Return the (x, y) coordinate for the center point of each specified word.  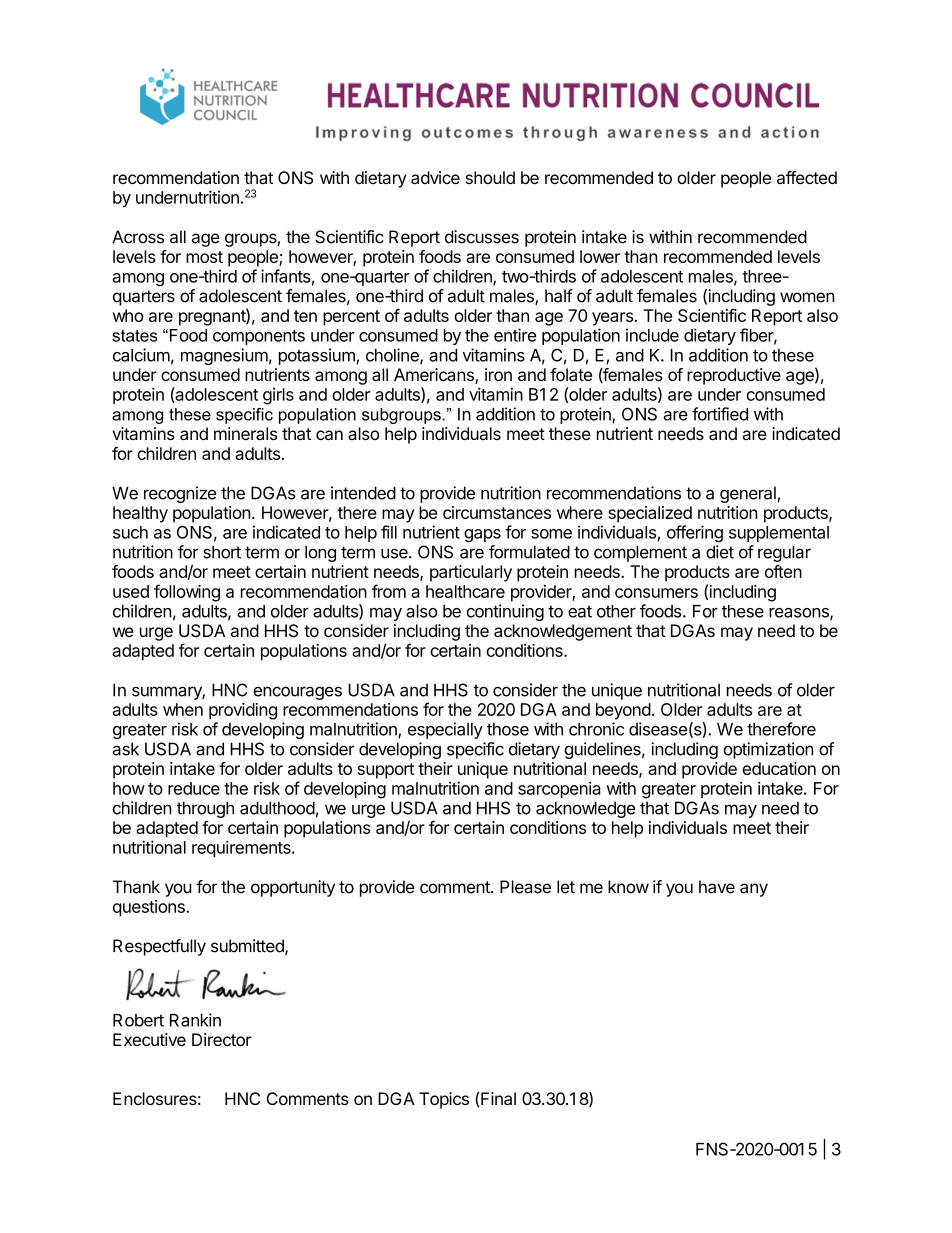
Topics (444, 1100)
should (490, 177)
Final (498, 1098)
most (204, 257)
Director (222, 1039)
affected (807, 177)
